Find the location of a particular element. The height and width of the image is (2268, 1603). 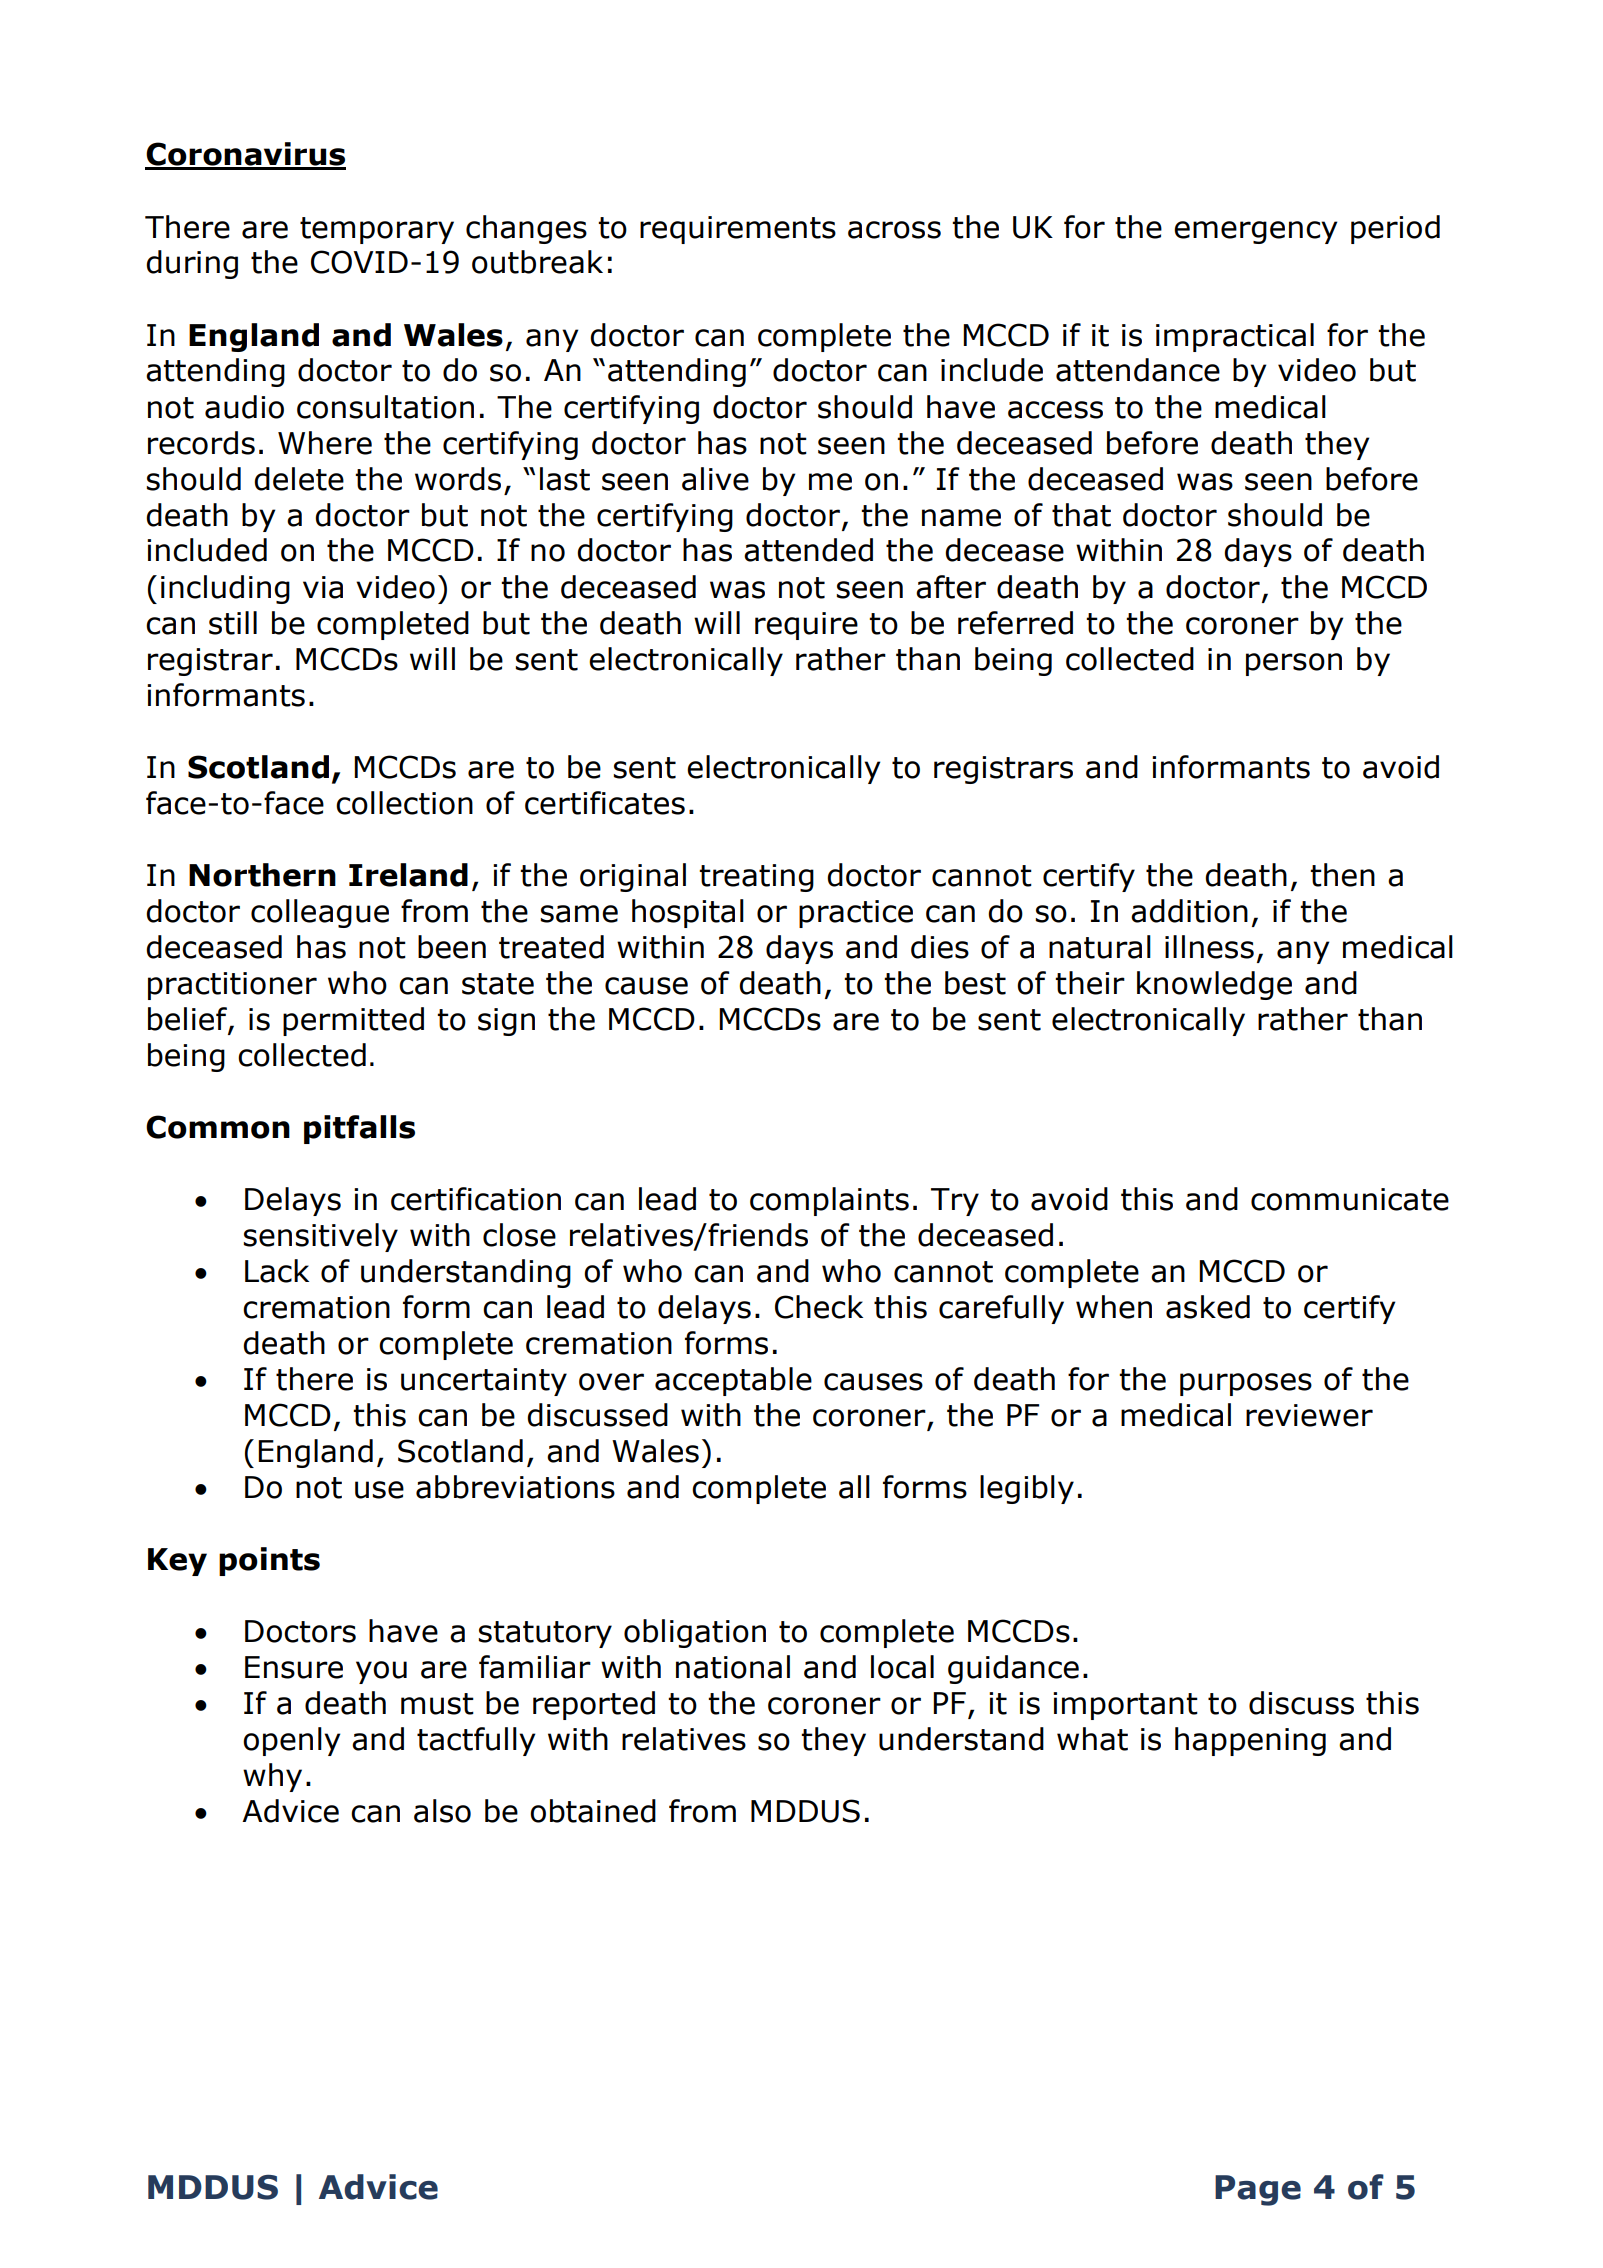

across is located at coordinates (894, 230).
